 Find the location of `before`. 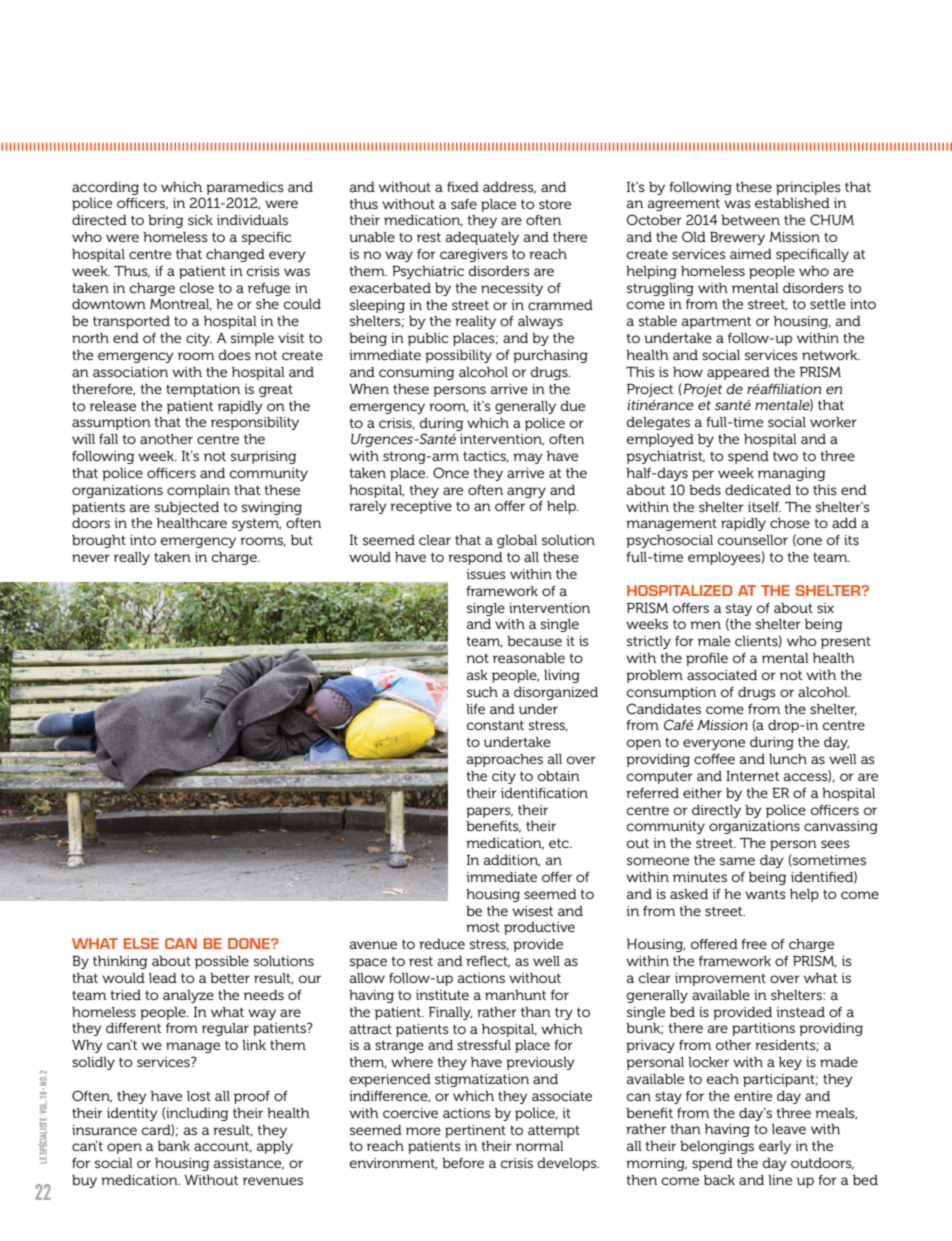

before is located at coordinates (463, 1163).
